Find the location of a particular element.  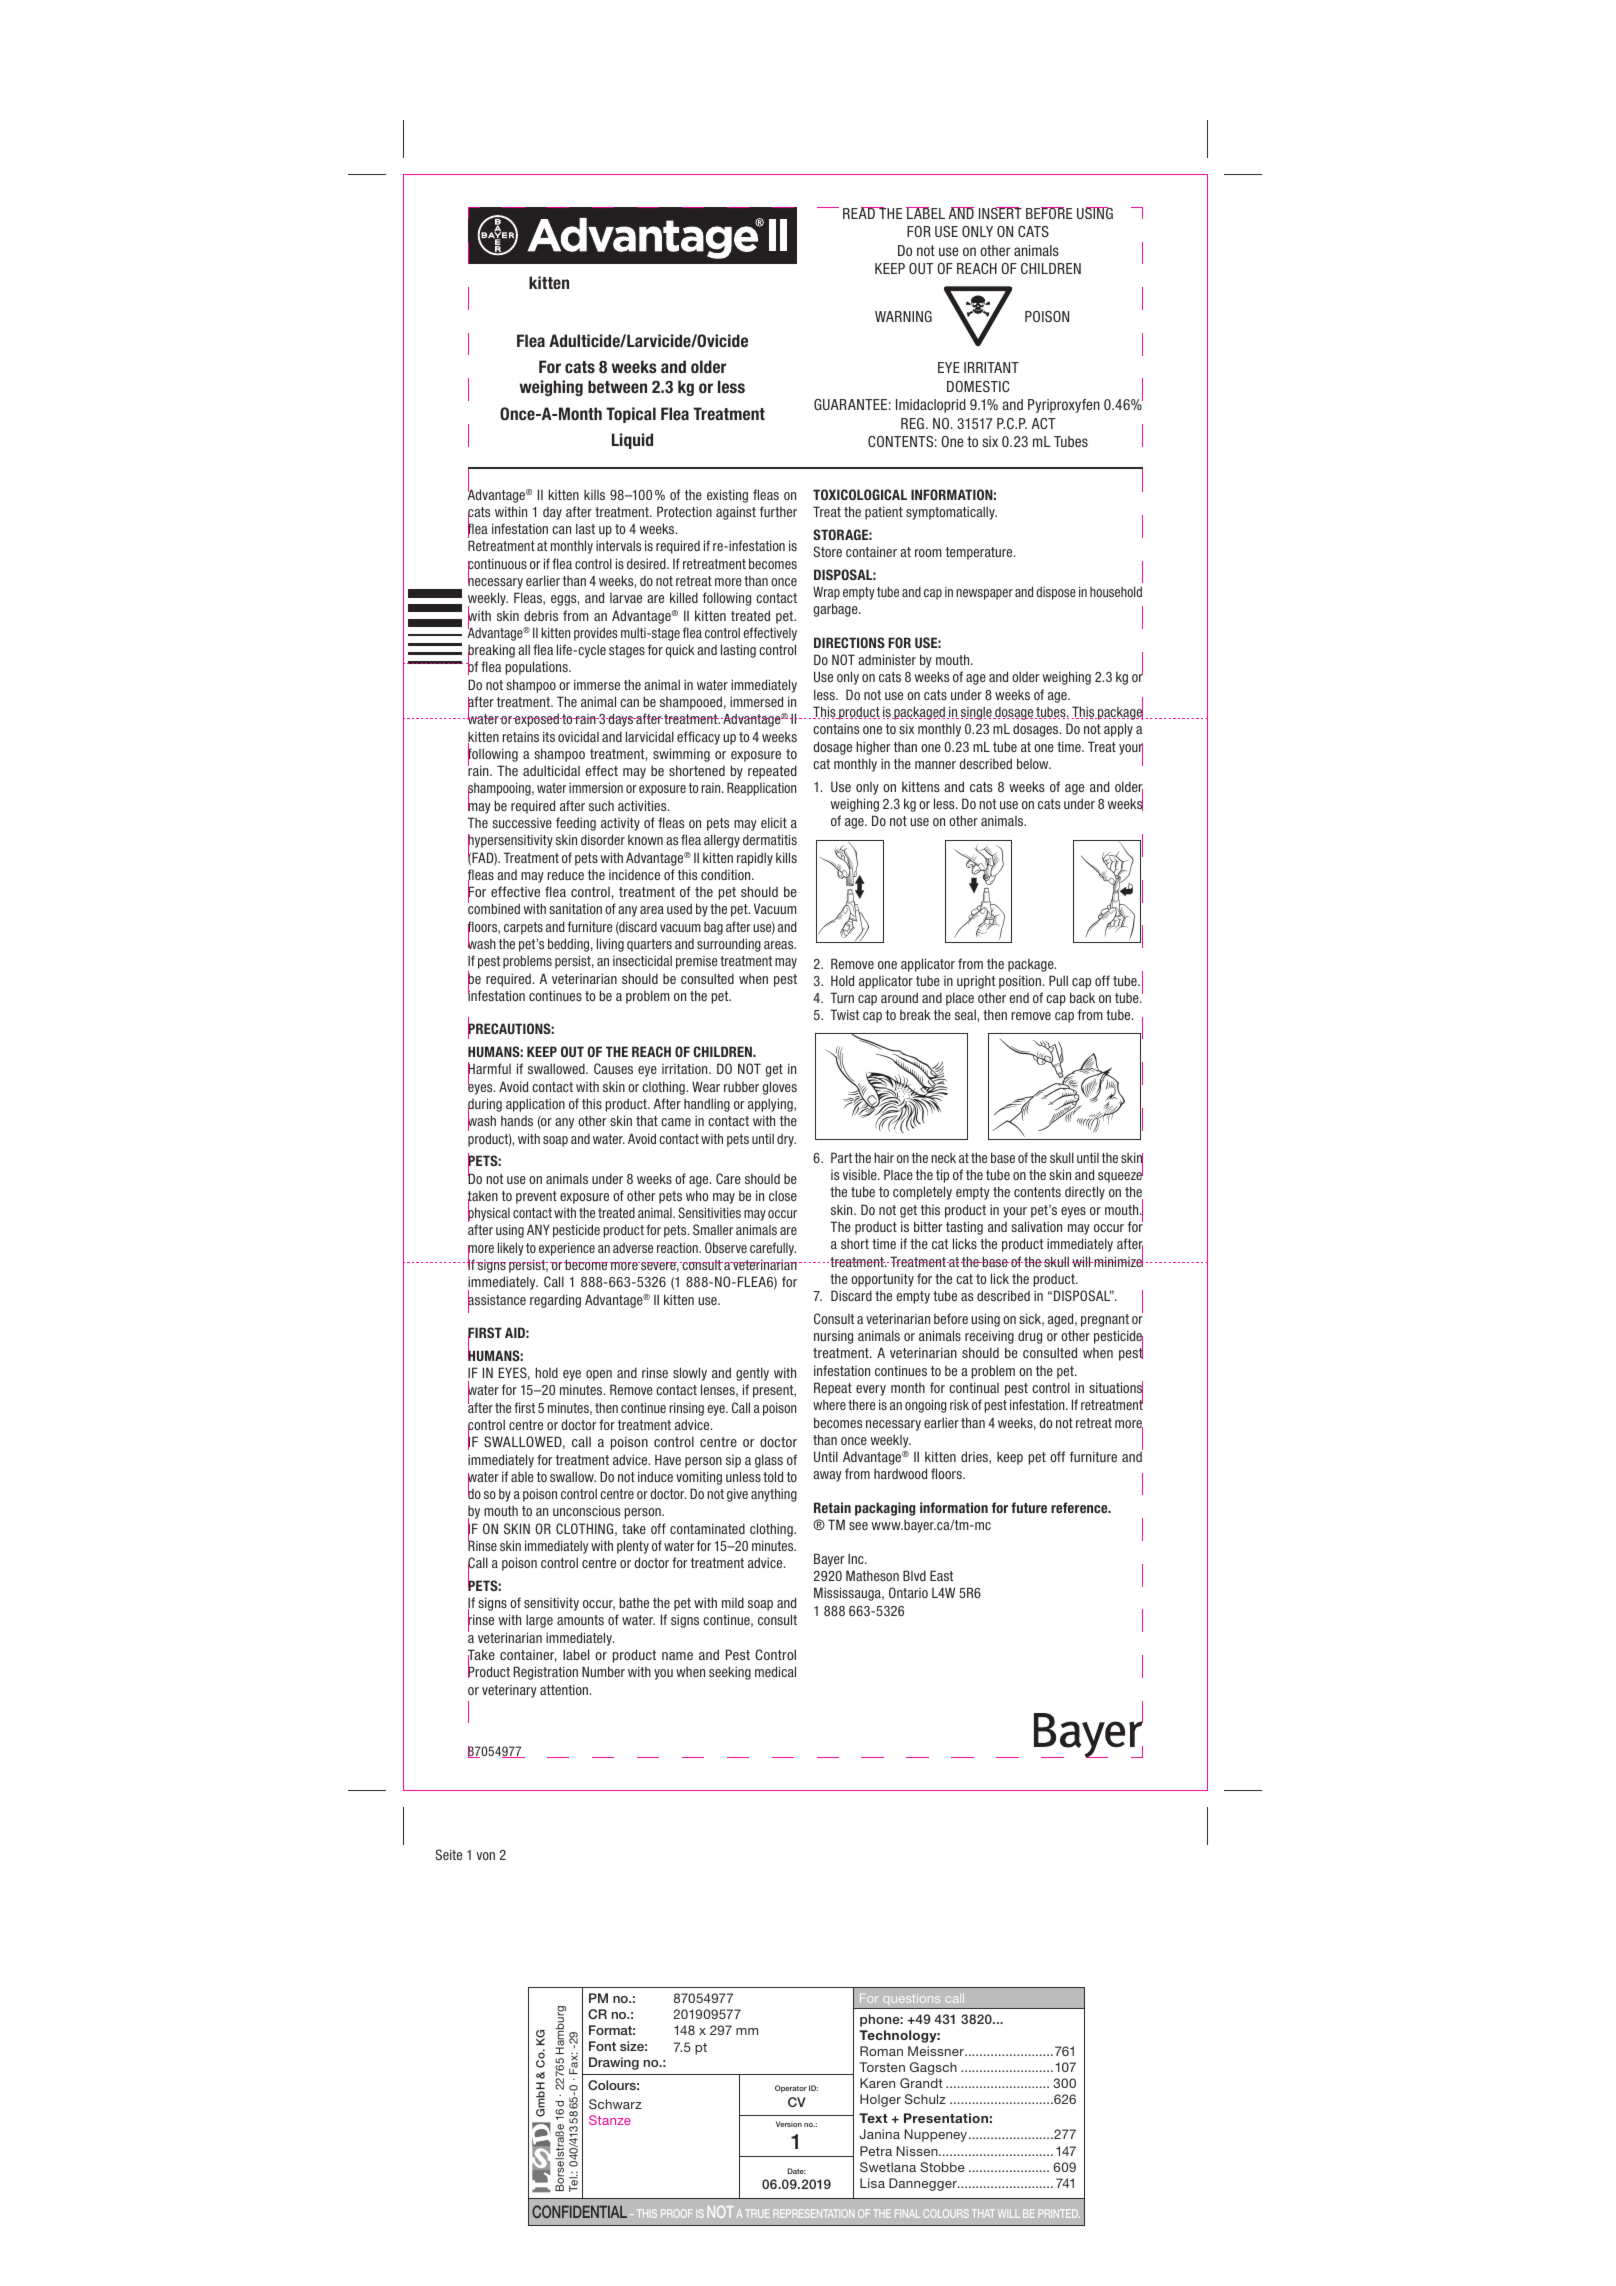

Version is located at coordinates (789, 2124).
